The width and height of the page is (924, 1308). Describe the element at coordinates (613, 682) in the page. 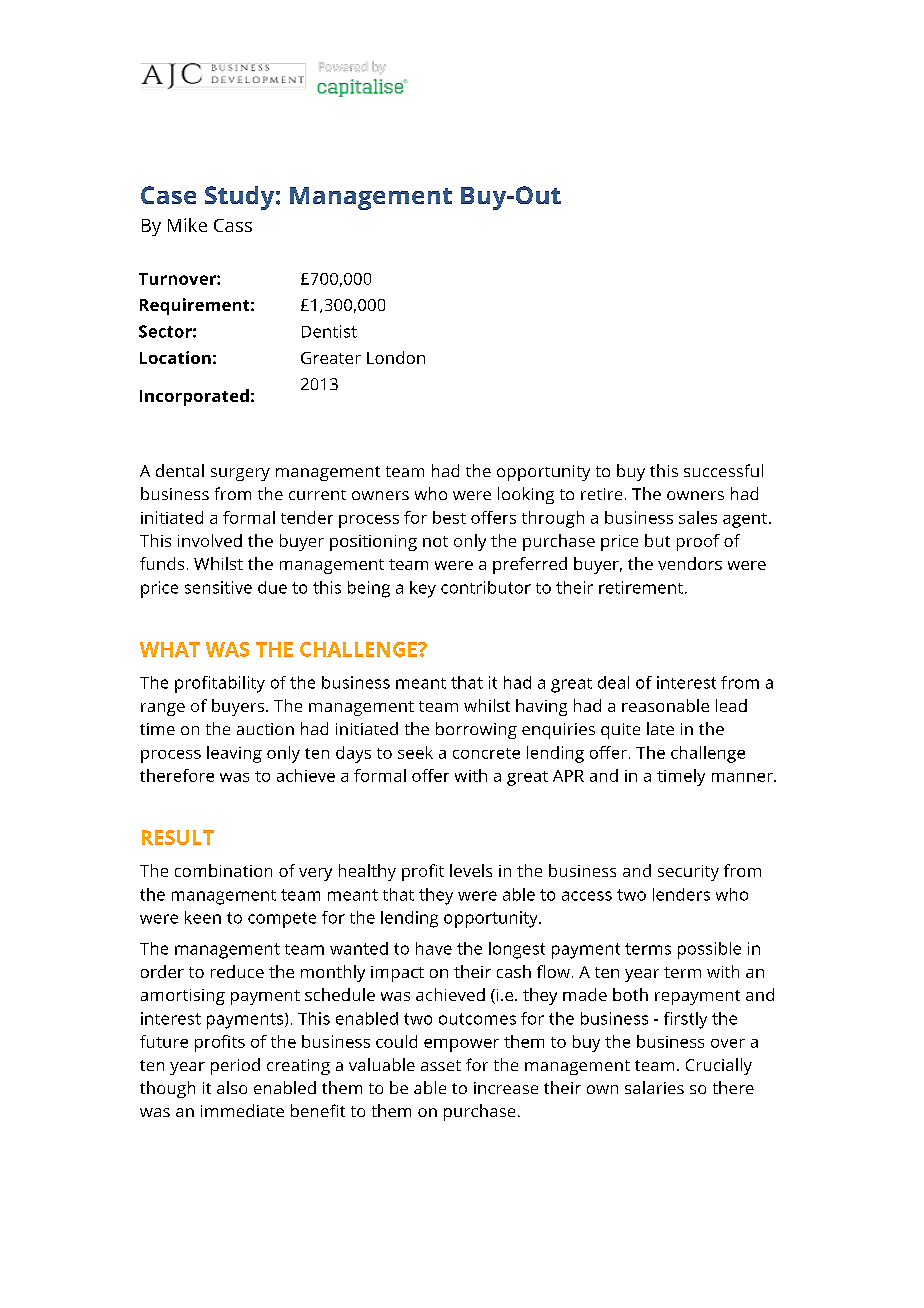

I see `deal` at that location.
